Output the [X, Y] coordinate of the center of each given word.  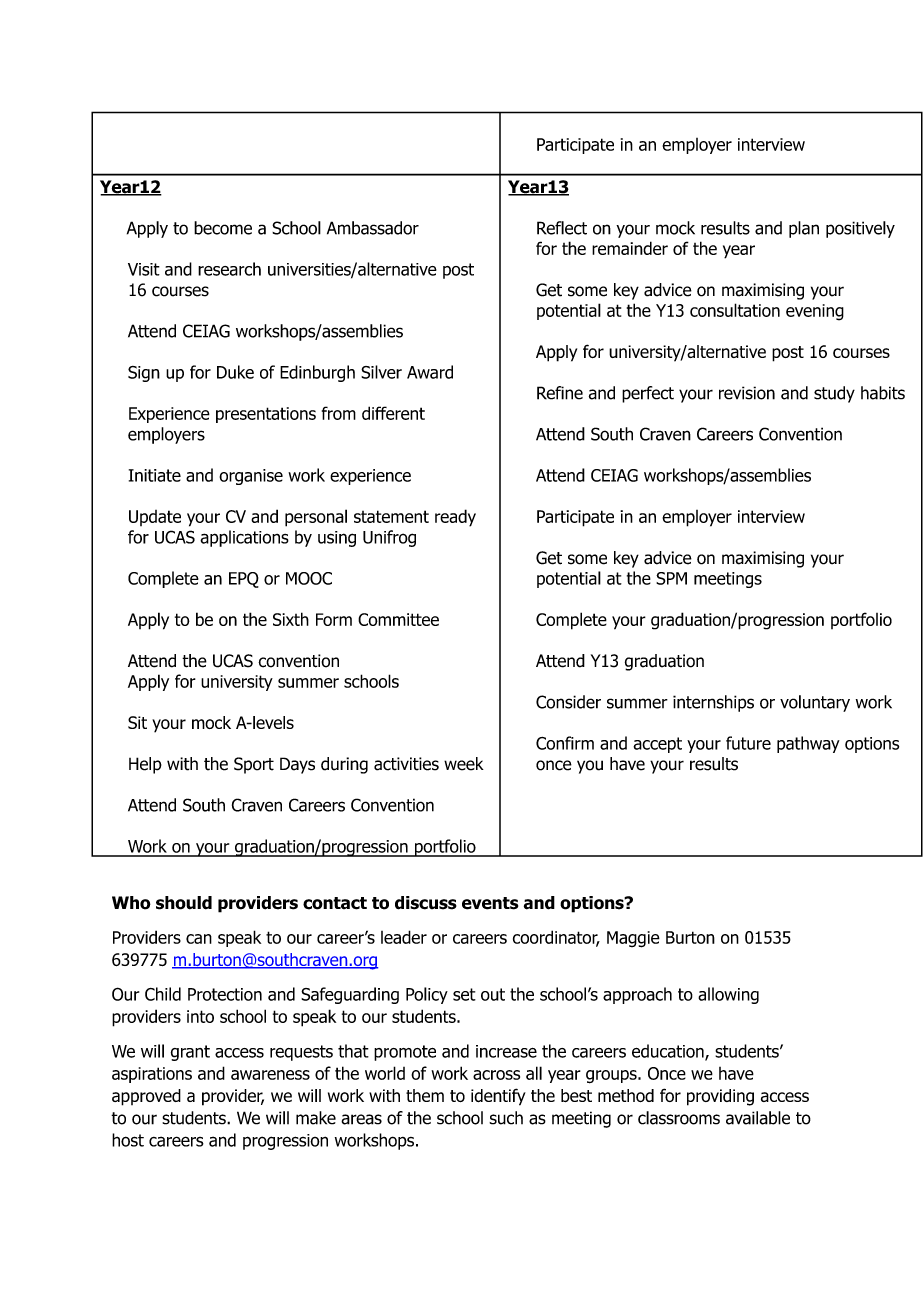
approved [146, 1097]
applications [244, 538]
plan [804, 229]
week [464, 764]
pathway [808, 744]
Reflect [562, 228]
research [229, 269]
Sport [254, 765]
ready [455, 518]
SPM [671, 578]
